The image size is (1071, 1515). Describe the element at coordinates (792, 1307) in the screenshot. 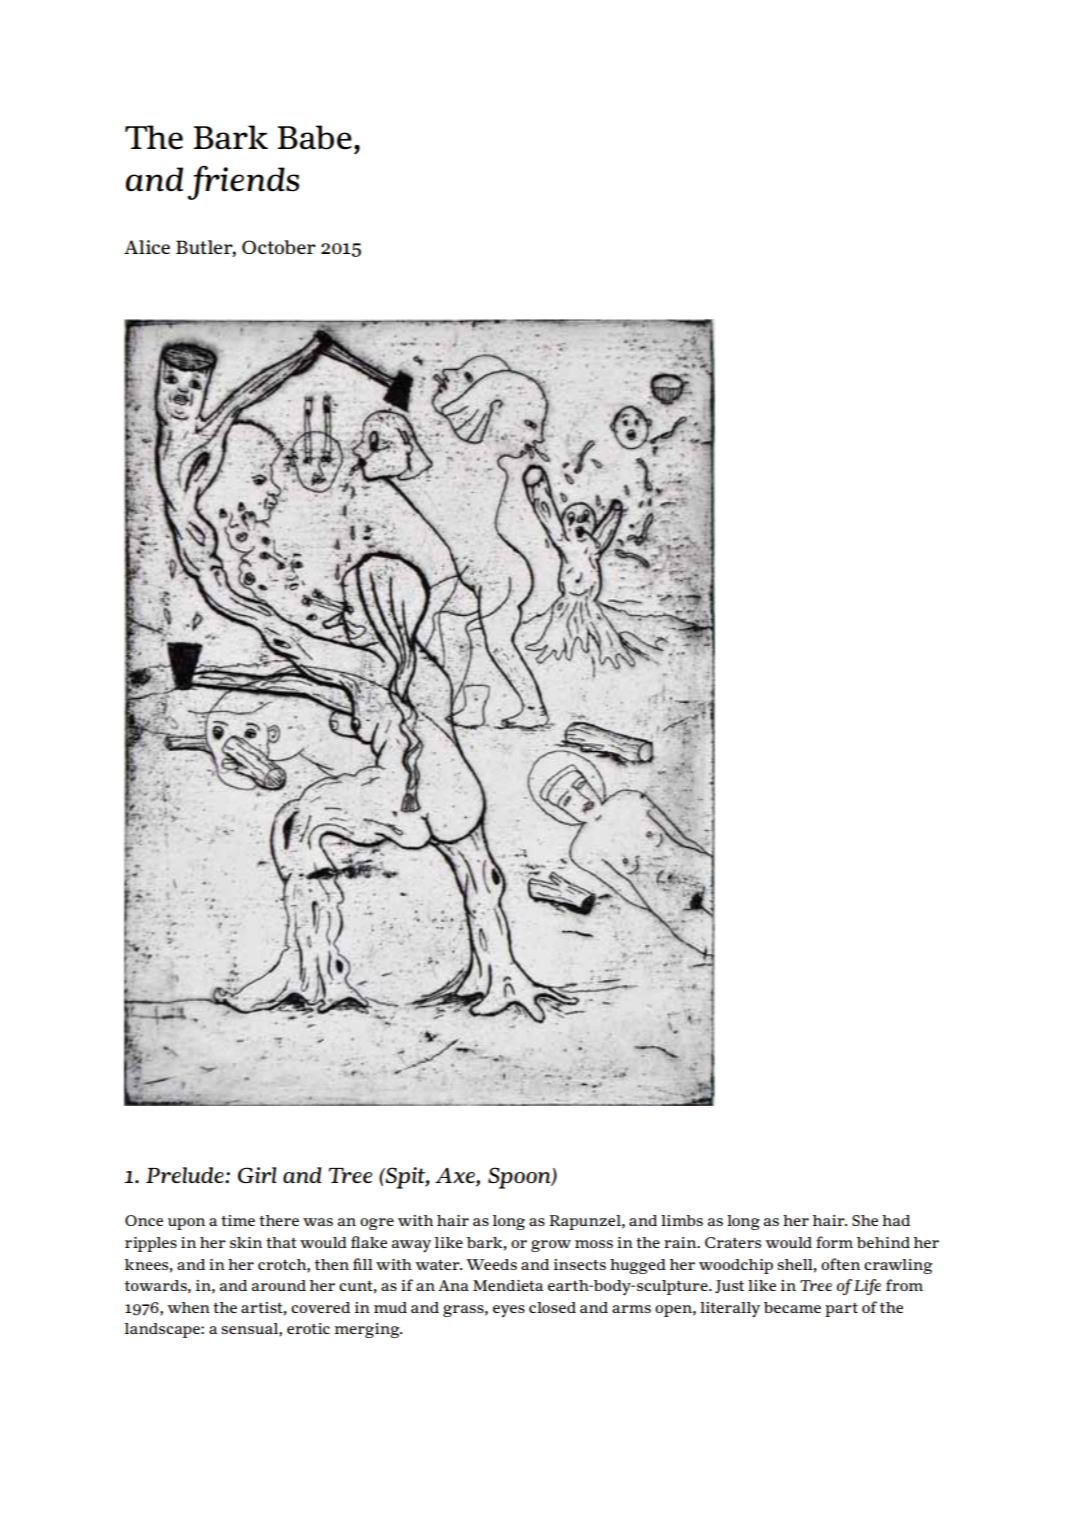

I see `became` at that location.
